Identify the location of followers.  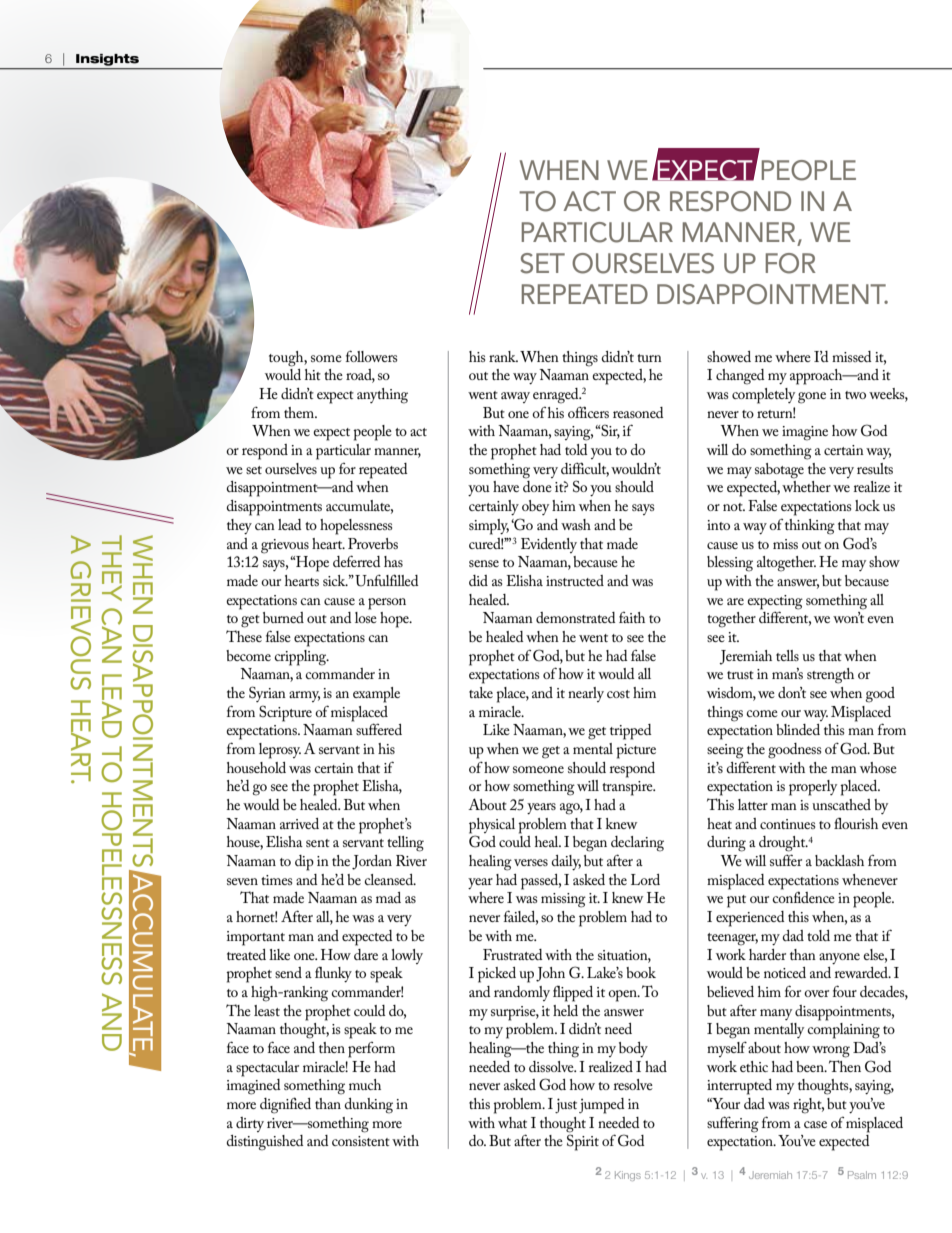
(372, 356).
